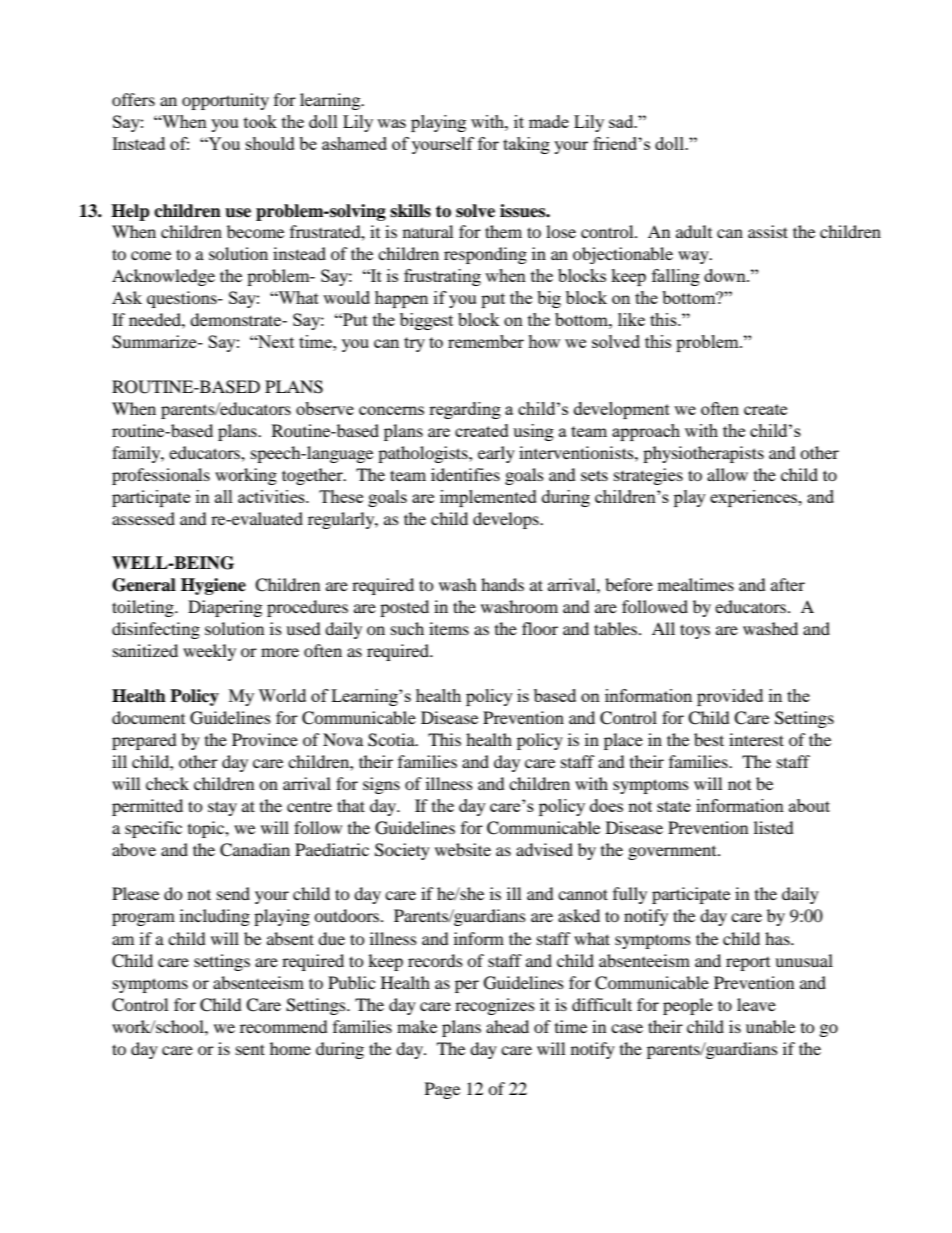 The image size is (952, 1233). I want to click on home, so click(290, 1048).
